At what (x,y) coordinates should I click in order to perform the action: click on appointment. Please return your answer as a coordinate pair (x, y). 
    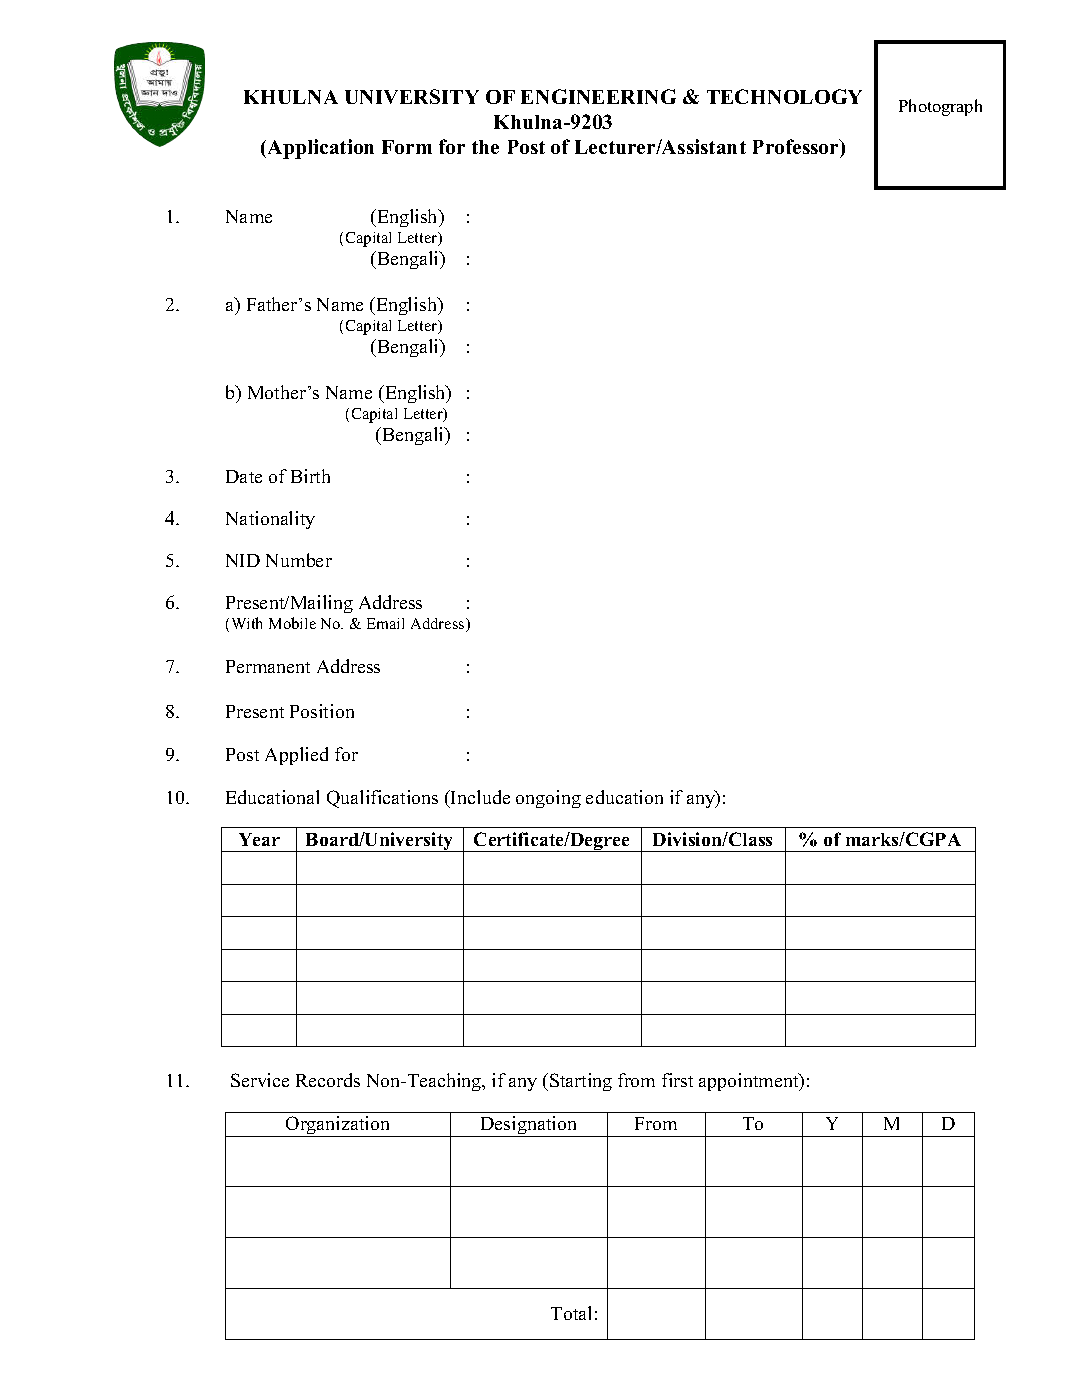
    Looking at the image, I should click on (750, 1082).
